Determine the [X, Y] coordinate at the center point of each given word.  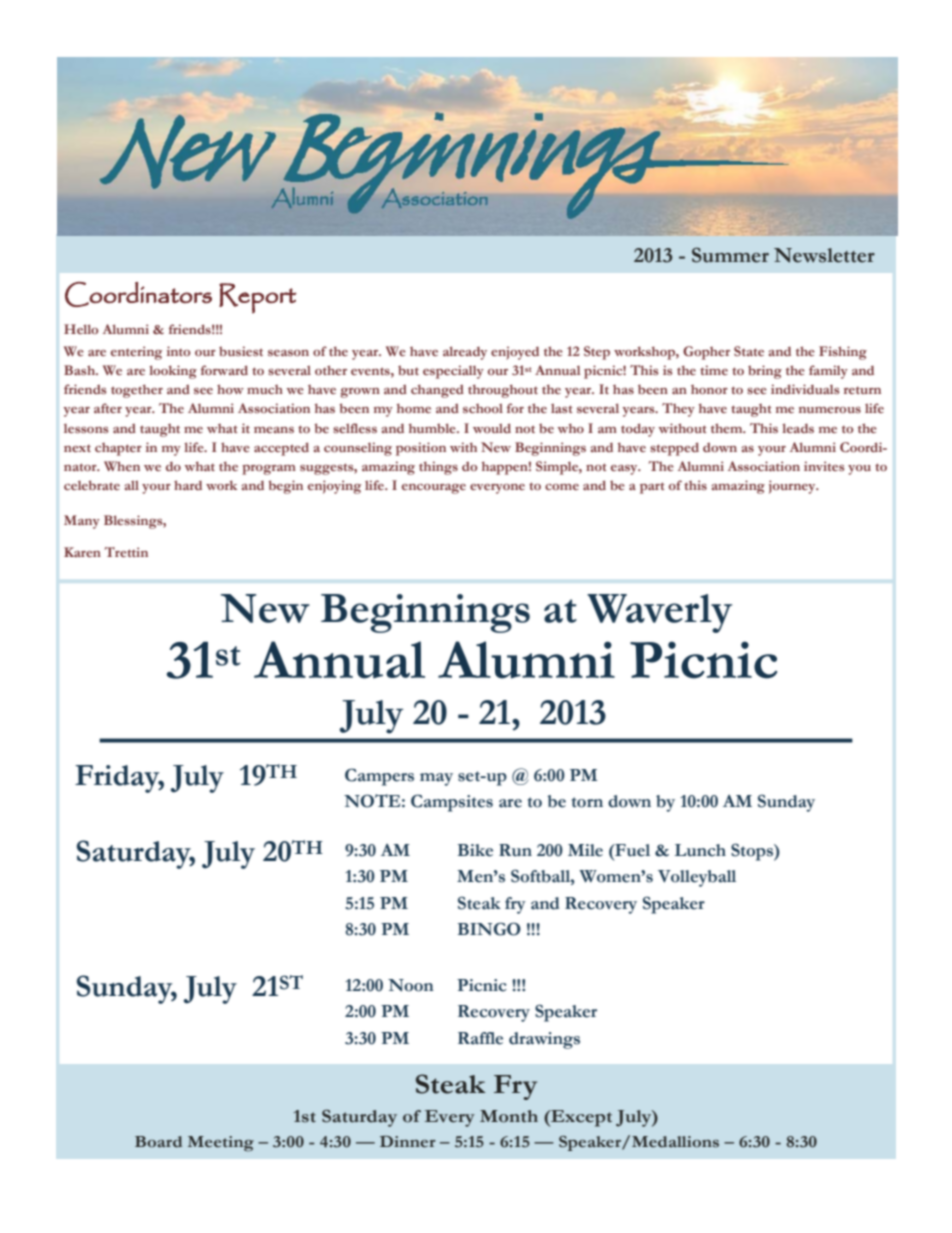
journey [793, 487]
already [465, 353]
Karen [82, 552]
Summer [730, 255]
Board [158, 1142]
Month [509, 1116]
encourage [434, 489]
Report [258, 298]
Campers [379, 777]
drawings [544, 1040]
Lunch [700, 850]
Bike [475, 850]
